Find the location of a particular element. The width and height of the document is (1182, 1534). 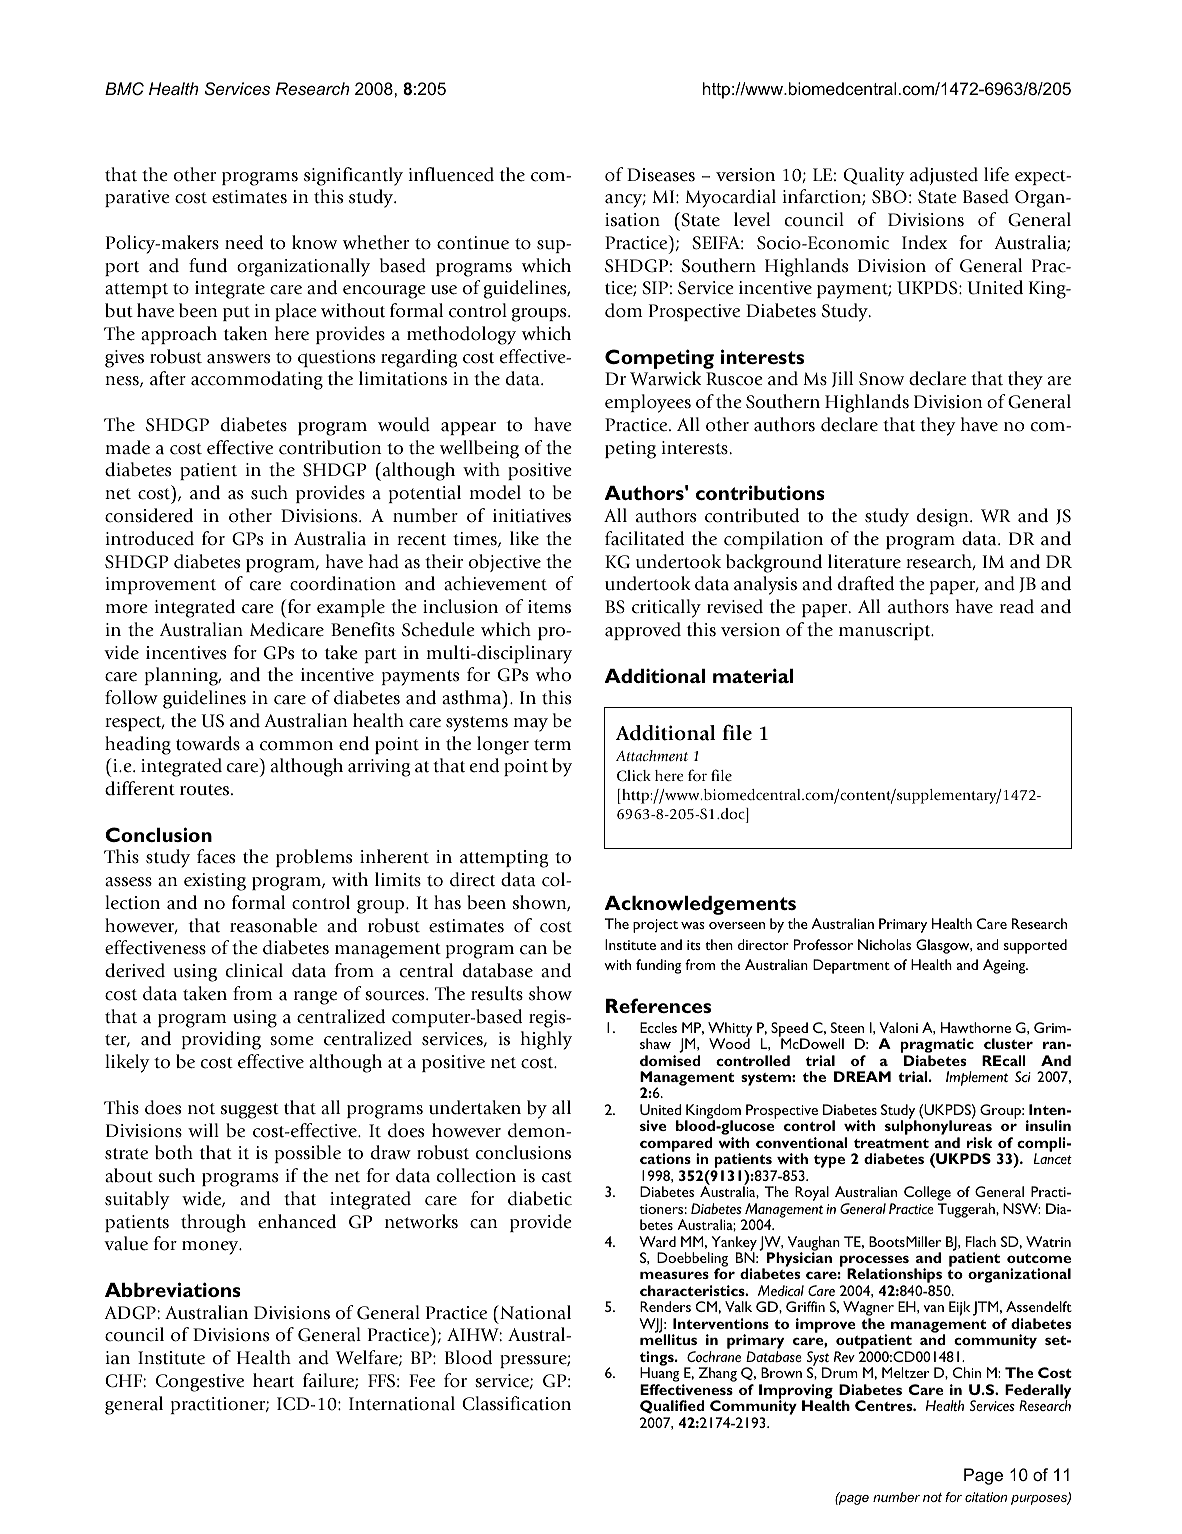

Congestive is located at coordinates (200, 1383).
